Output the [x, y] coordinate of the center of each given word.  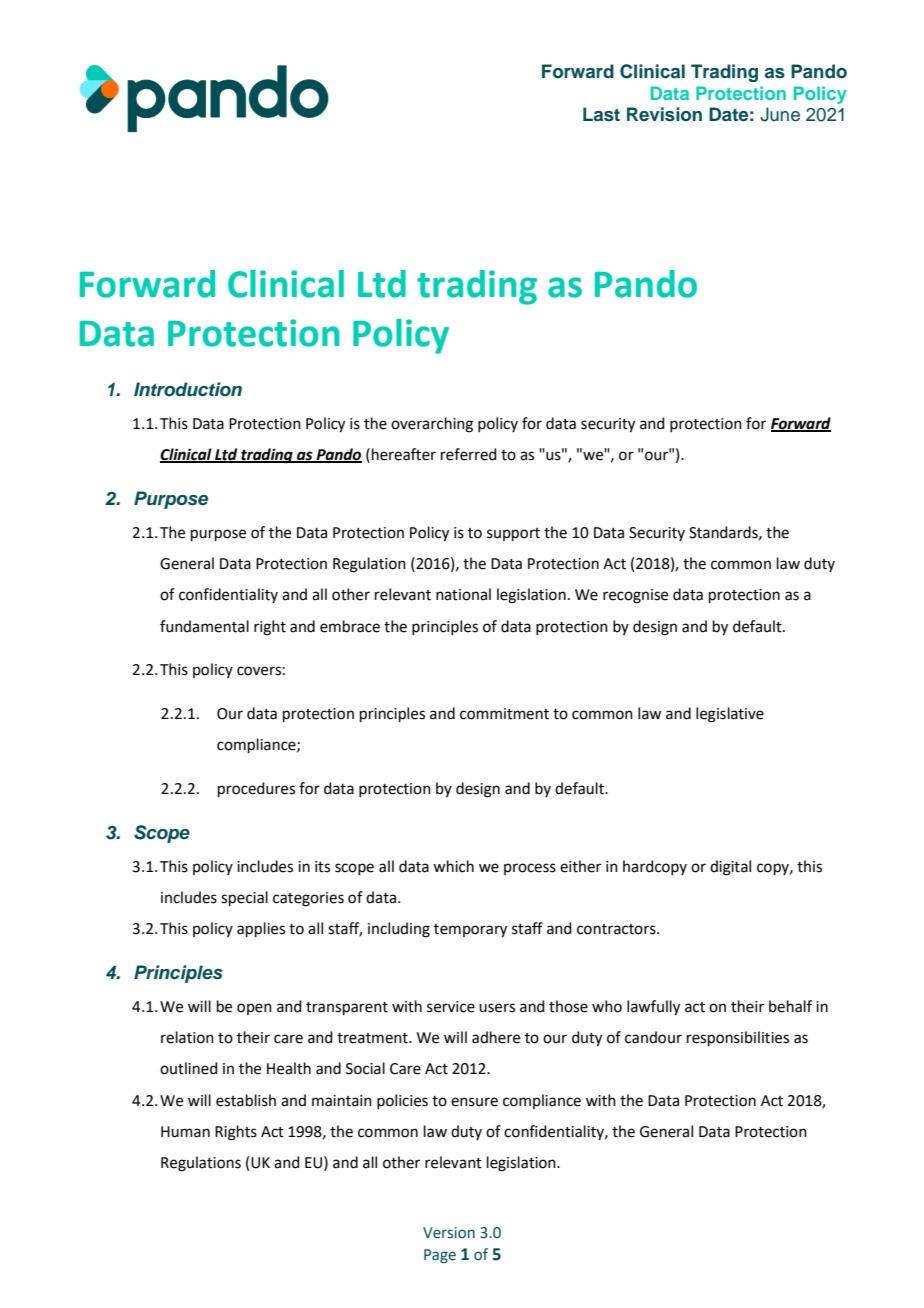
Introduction [188, 389]
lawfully [653, 1008]
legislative [730, 715]
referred [469, 454]
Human [185, 1132]
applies [261, 929]
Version [449, 1233]
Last [601, 114]
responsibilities [738, 1038]
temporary [470, 931]
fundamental [204, 626]
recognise [635, 596]
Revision [664, 114]
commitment [504, 714]
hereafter [404, 454]
